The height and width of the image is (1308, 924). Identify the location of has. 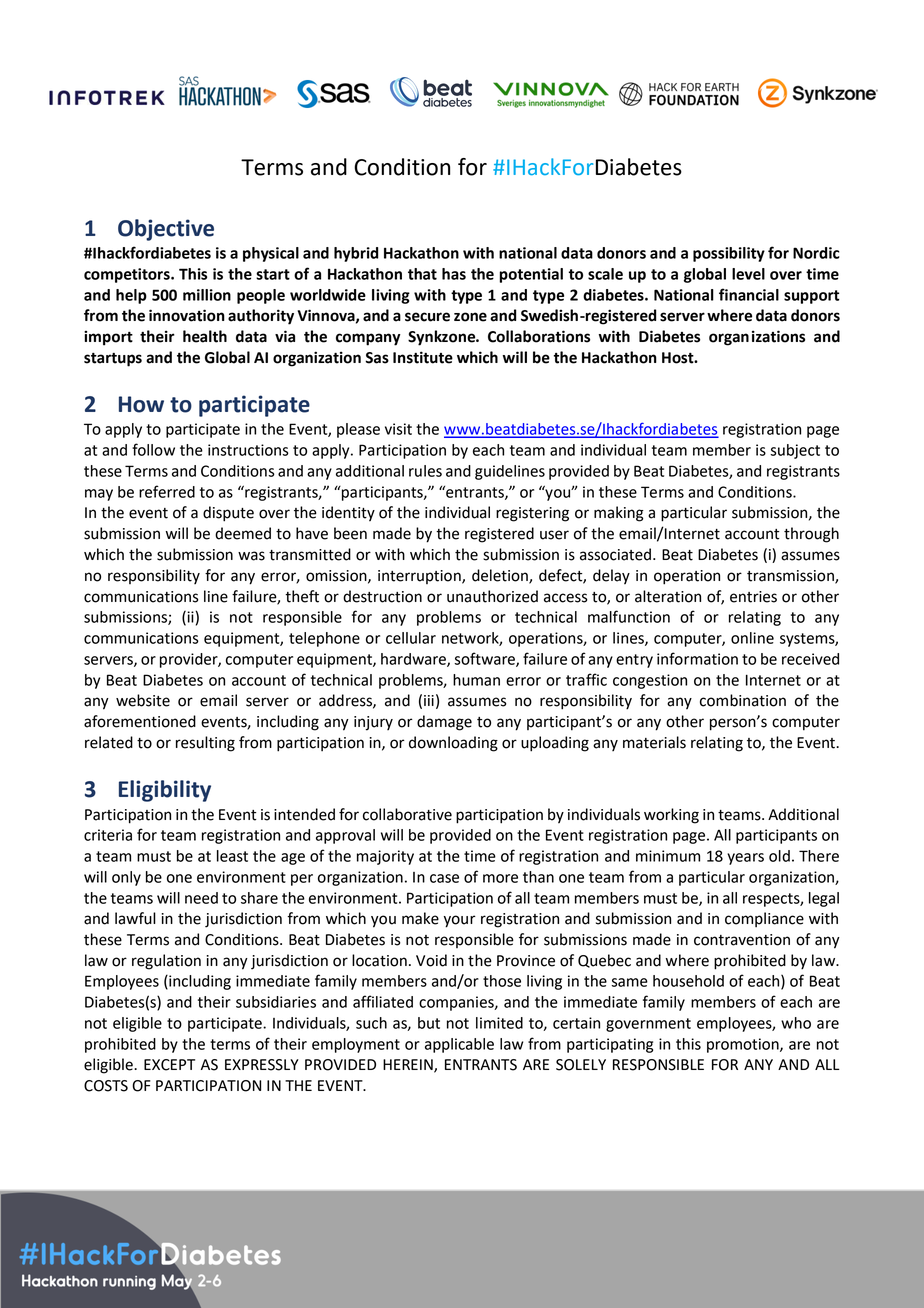
(454, 274).
